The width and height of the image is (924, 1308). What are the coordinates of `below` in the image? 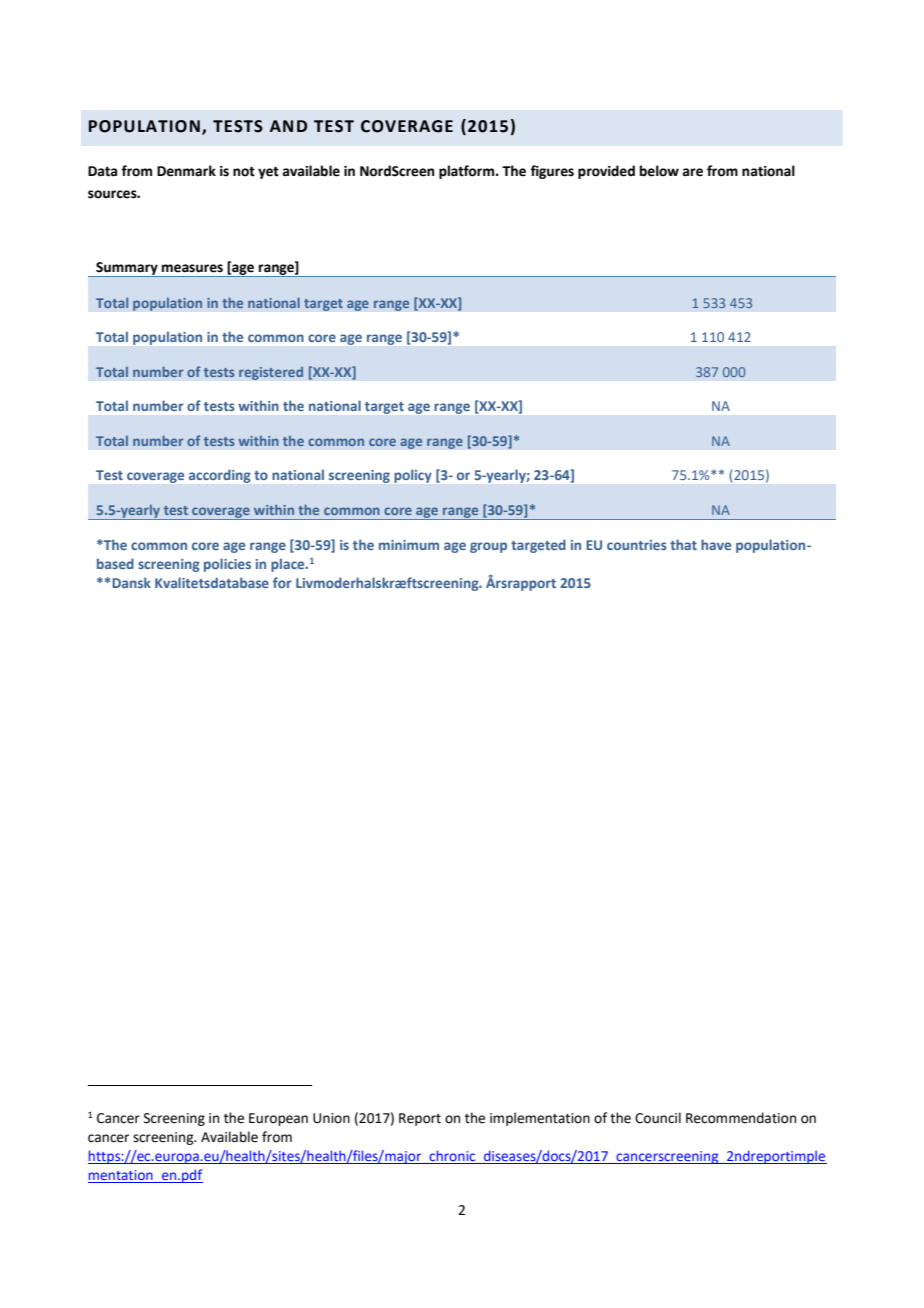 It's located at (659, 171).
